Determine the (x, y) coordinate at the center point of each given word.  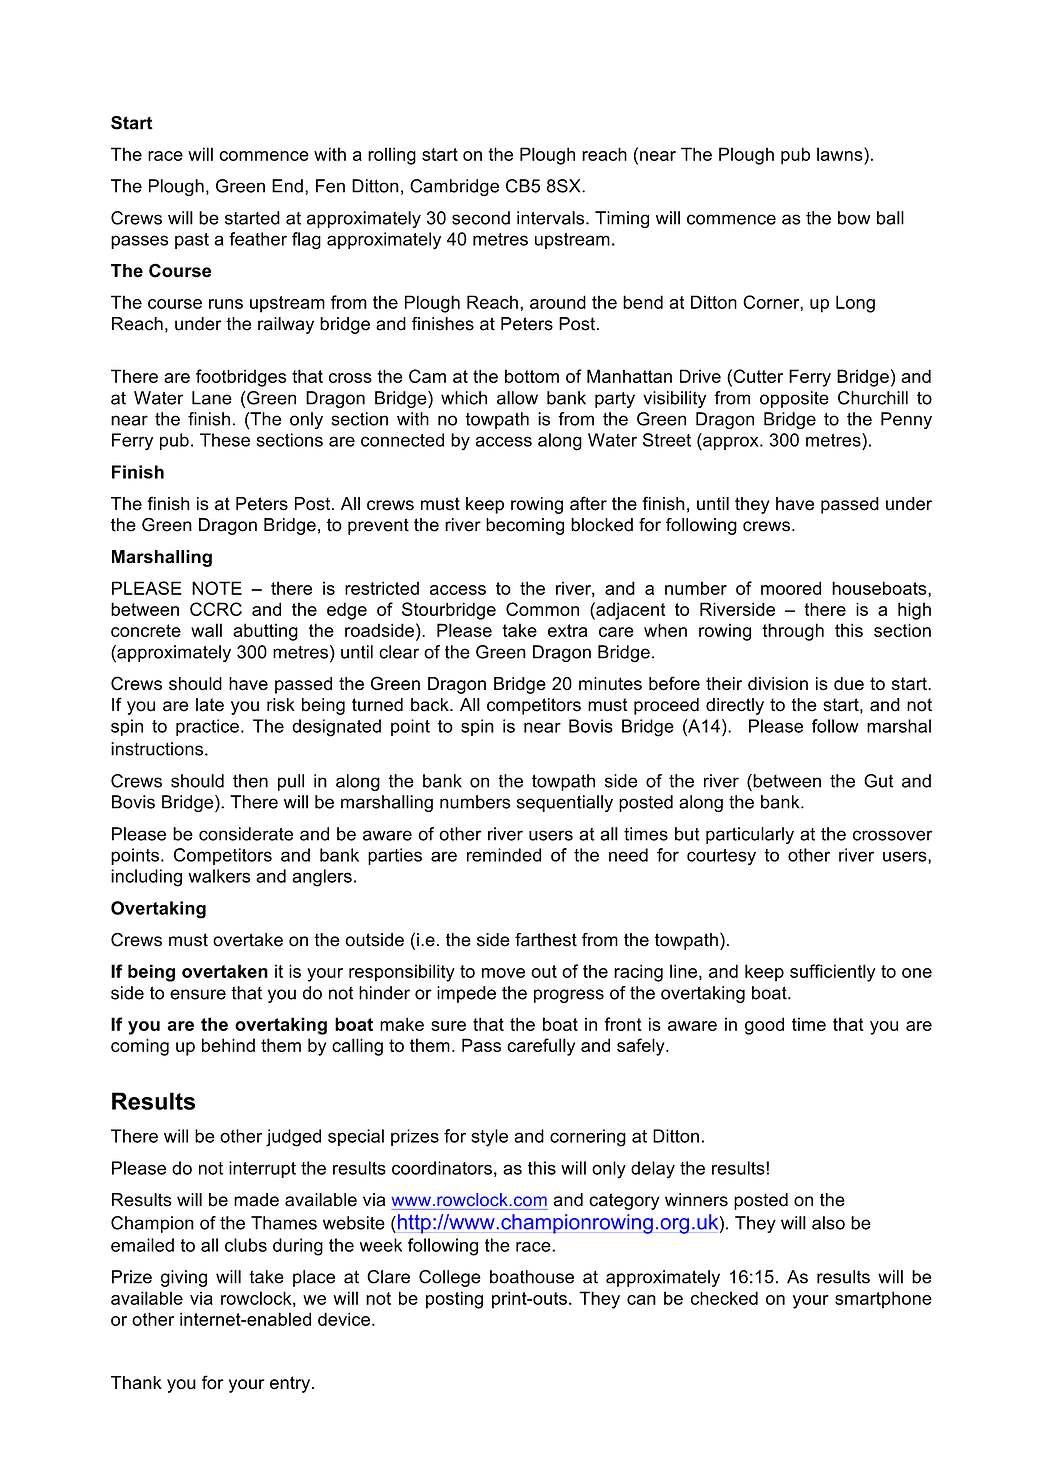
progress (569, 996)
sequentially (565, 803)
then (250, 781)
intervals (552, 218)
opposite (794, 399)
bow (854, 218)
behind (228, 1045)
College (450, 1278)
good (764, 1026)
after (588, 503)
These (225, 440)
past (192, 241)
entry (290, 1384)
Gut (878, 781)
